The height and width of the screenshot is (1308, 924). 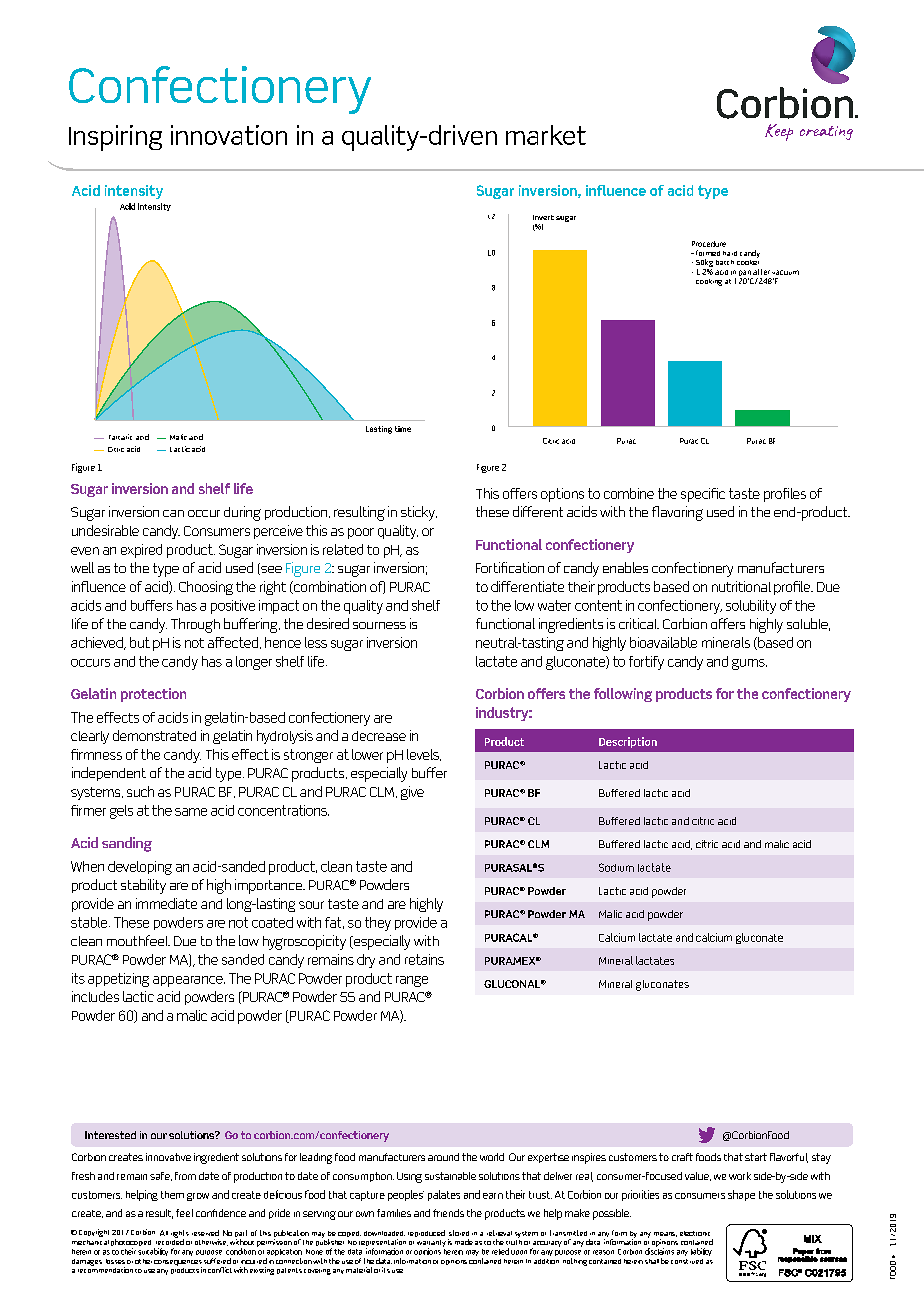 What do you see at coordinates (749, 664) in the screenshot?
I see `gums` at bounding box center [749, 664].
